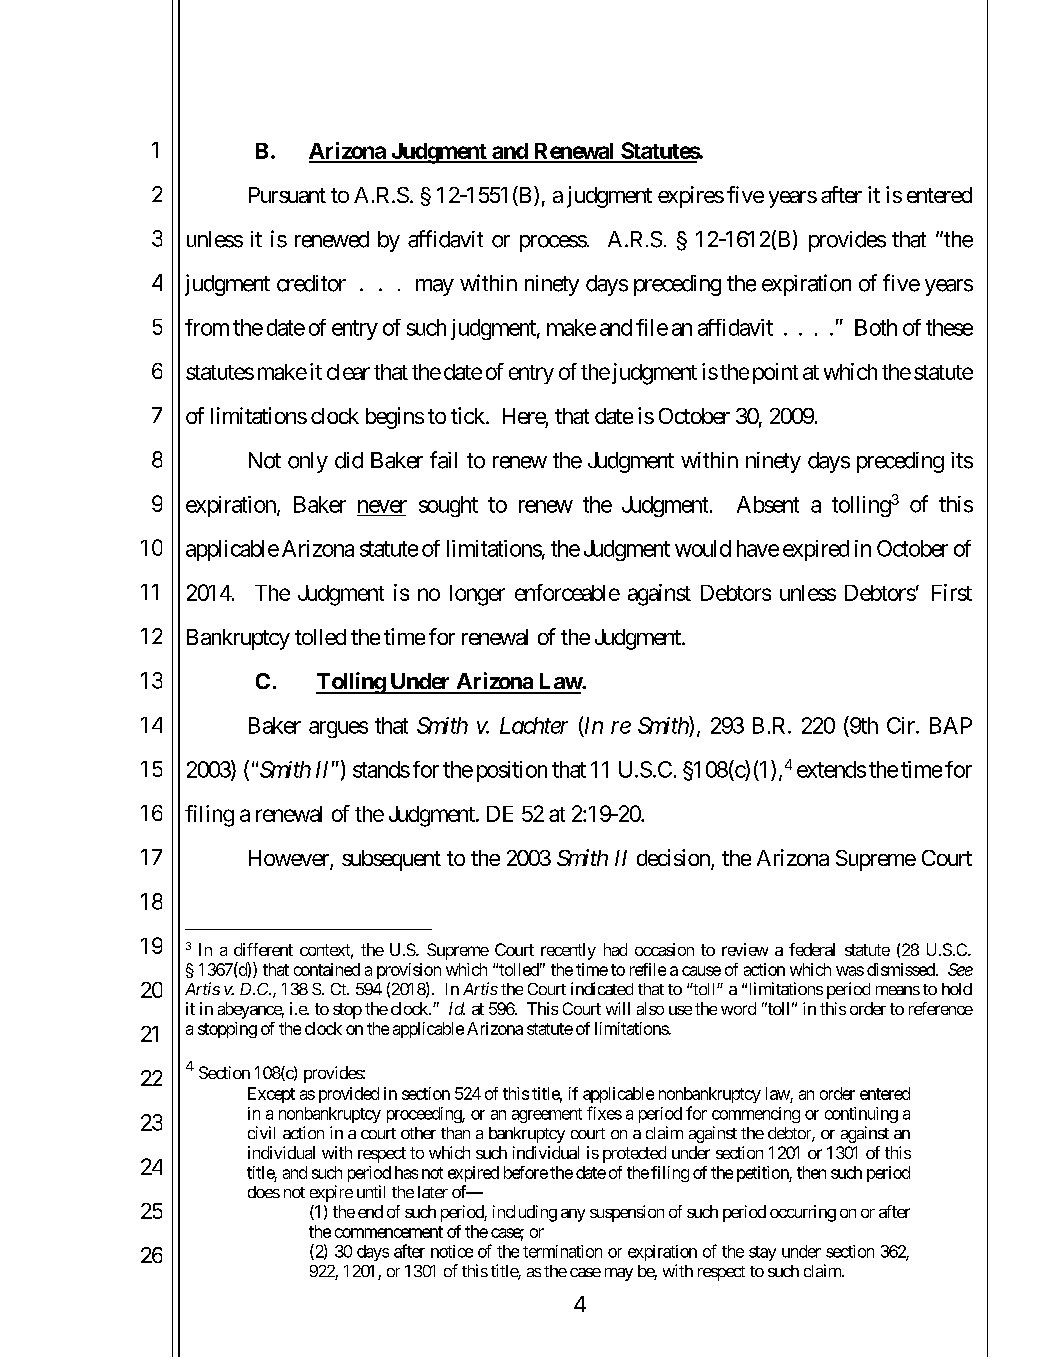  Describe the element at coordinates (803, 1213) in the screenshot. I see `occurring` at that location.
